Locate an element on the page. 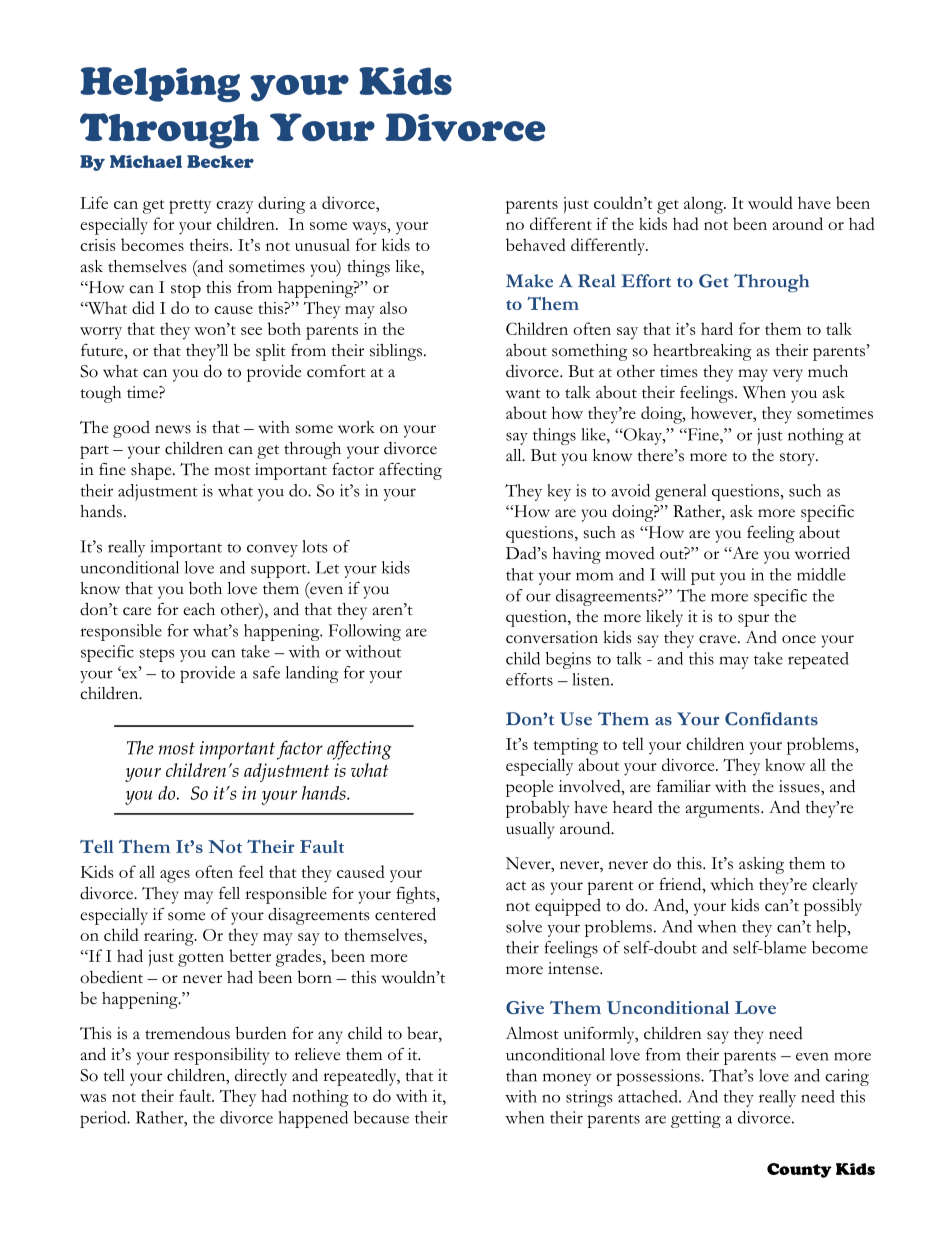 The height and width of the page is (1233, 952). steps is located at coordinates (157, 655).
